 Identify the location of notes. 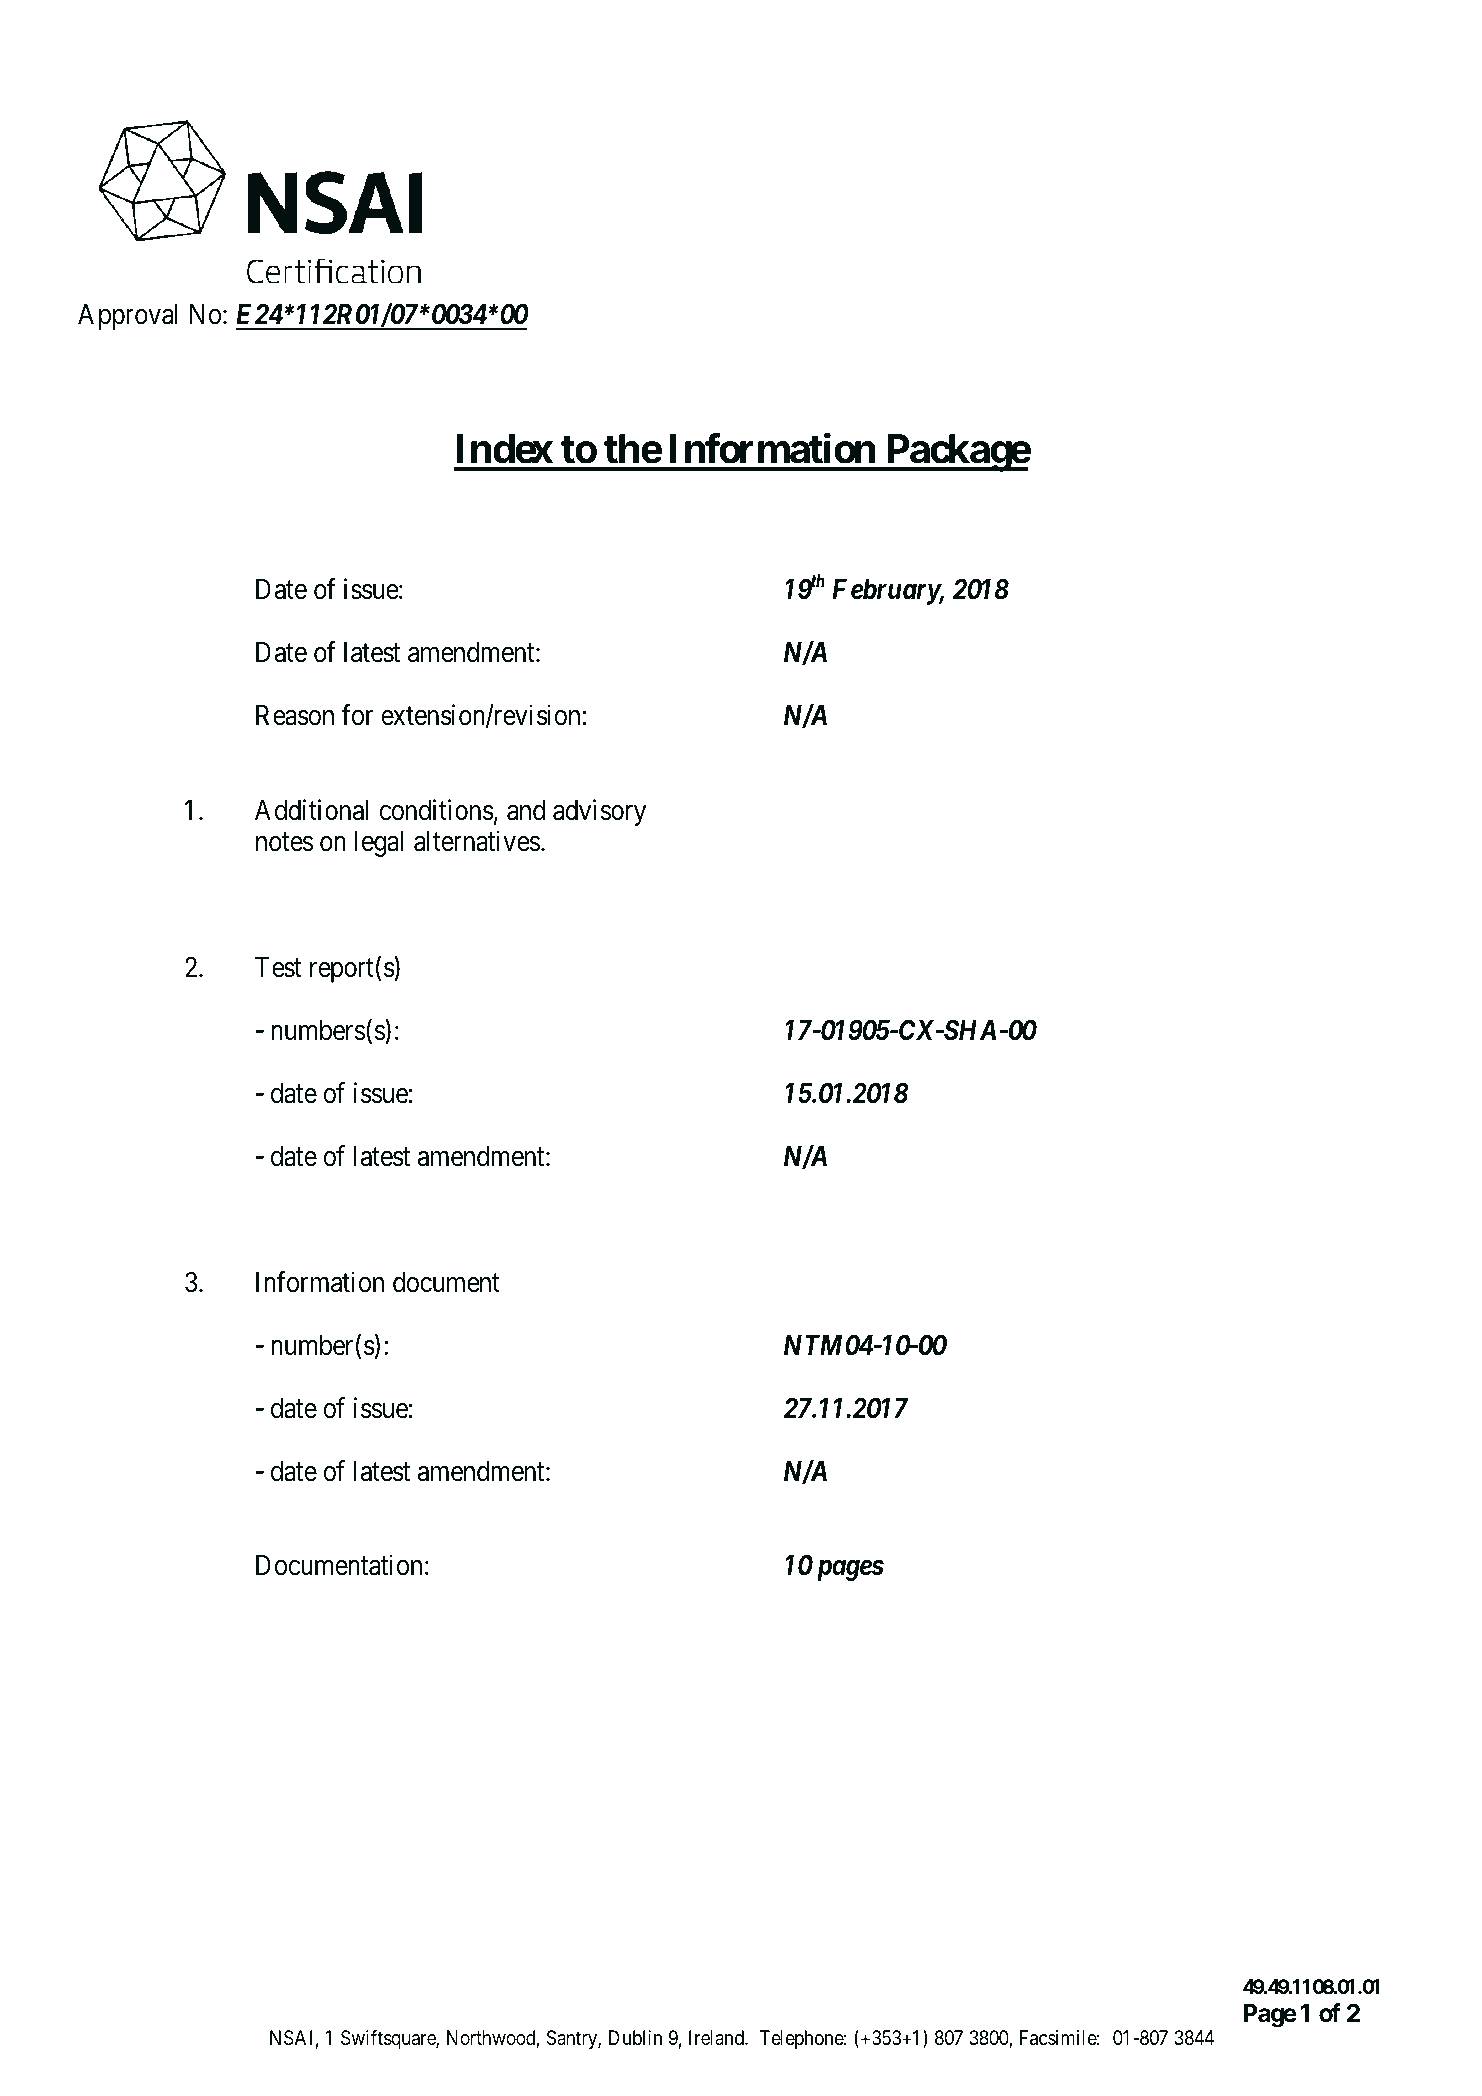
(284, 842).
